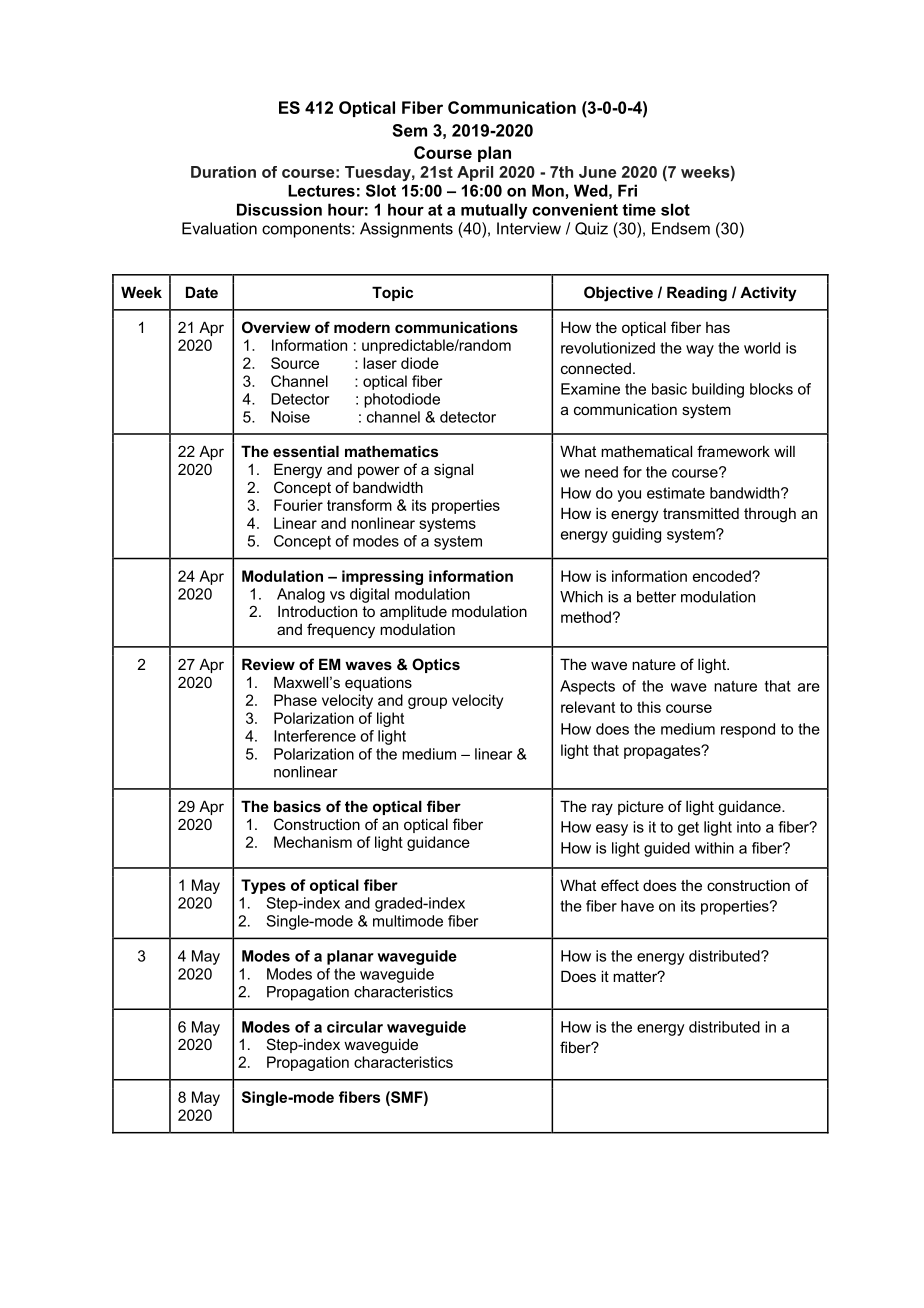 The width and height of the screenshot is (924, 1308). I want to click on Discussion, so click(279, 209).
